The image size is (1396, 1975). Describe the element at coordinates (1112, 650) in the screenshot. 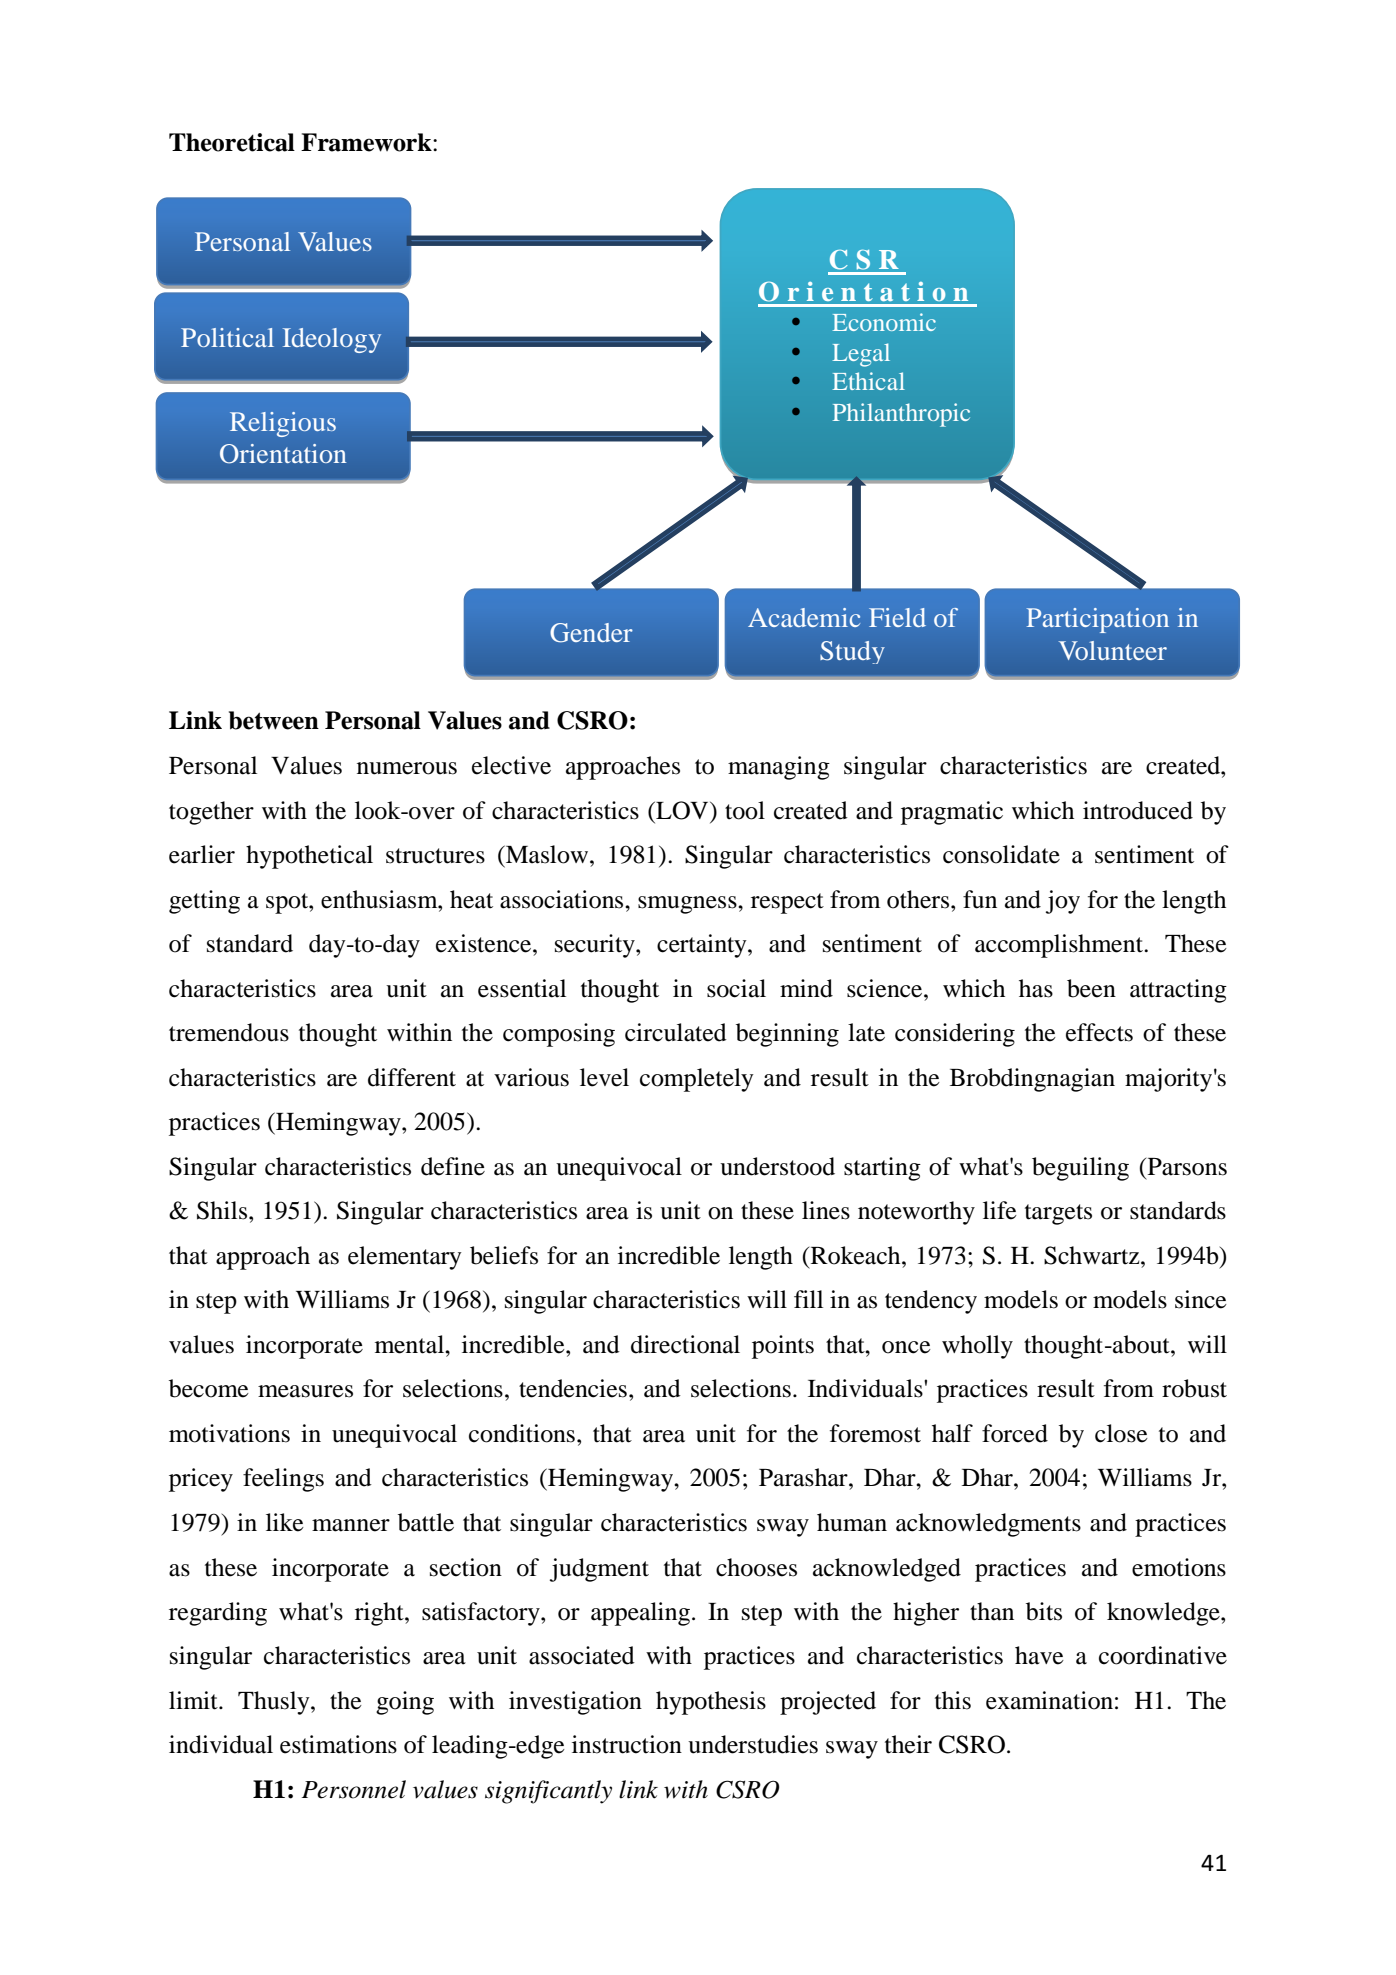

I see `Volunteer` at that location.
